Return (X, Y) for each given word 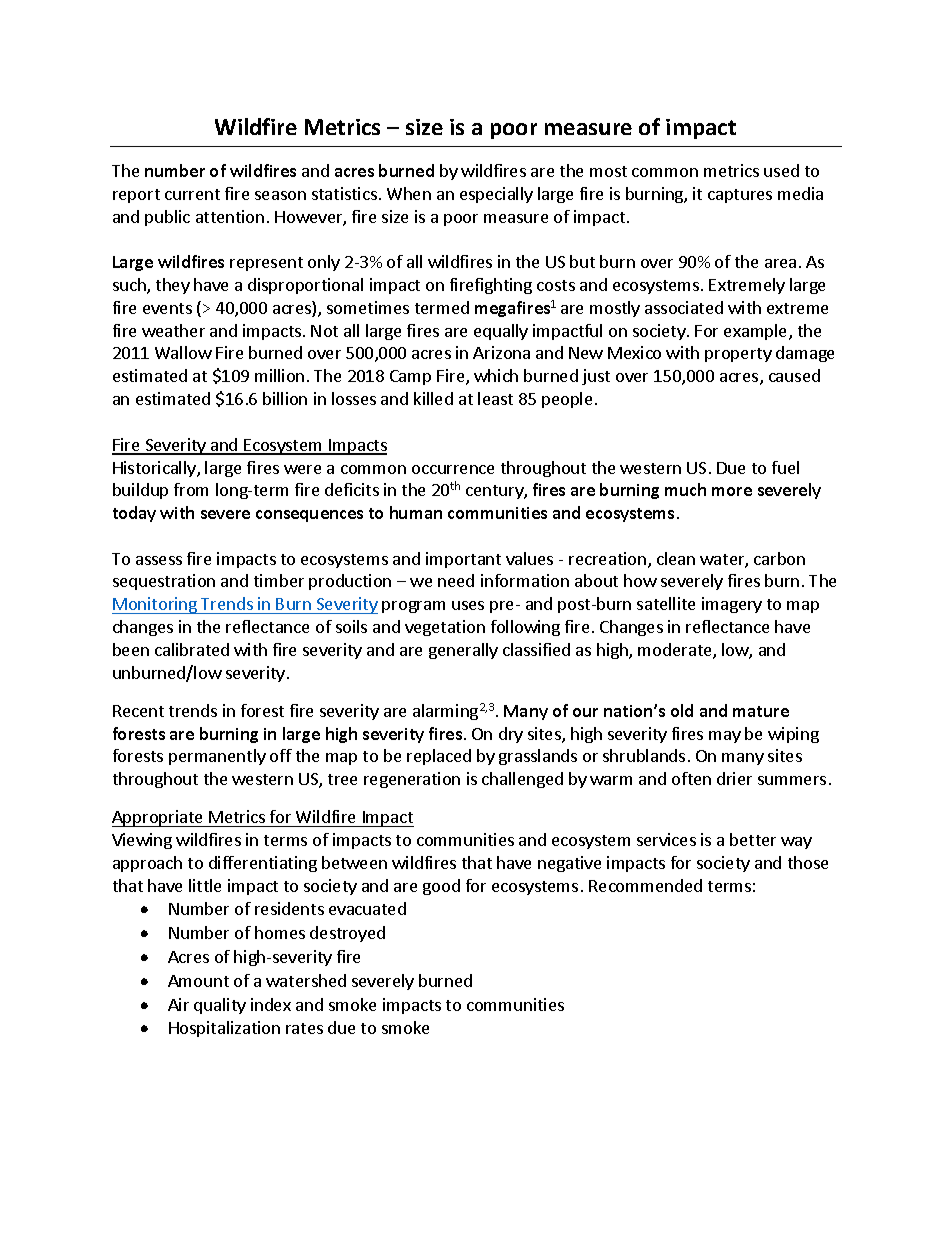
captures (740, 196)
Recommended (645, 885)
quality (220, 1006)
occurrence (453, 469)
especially (496, 195)
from (191, 489)
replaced (439, 757)
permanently (217, 757)
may (725, 737)
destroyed (347, 934)
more (732, 491)
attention (230, 216)
